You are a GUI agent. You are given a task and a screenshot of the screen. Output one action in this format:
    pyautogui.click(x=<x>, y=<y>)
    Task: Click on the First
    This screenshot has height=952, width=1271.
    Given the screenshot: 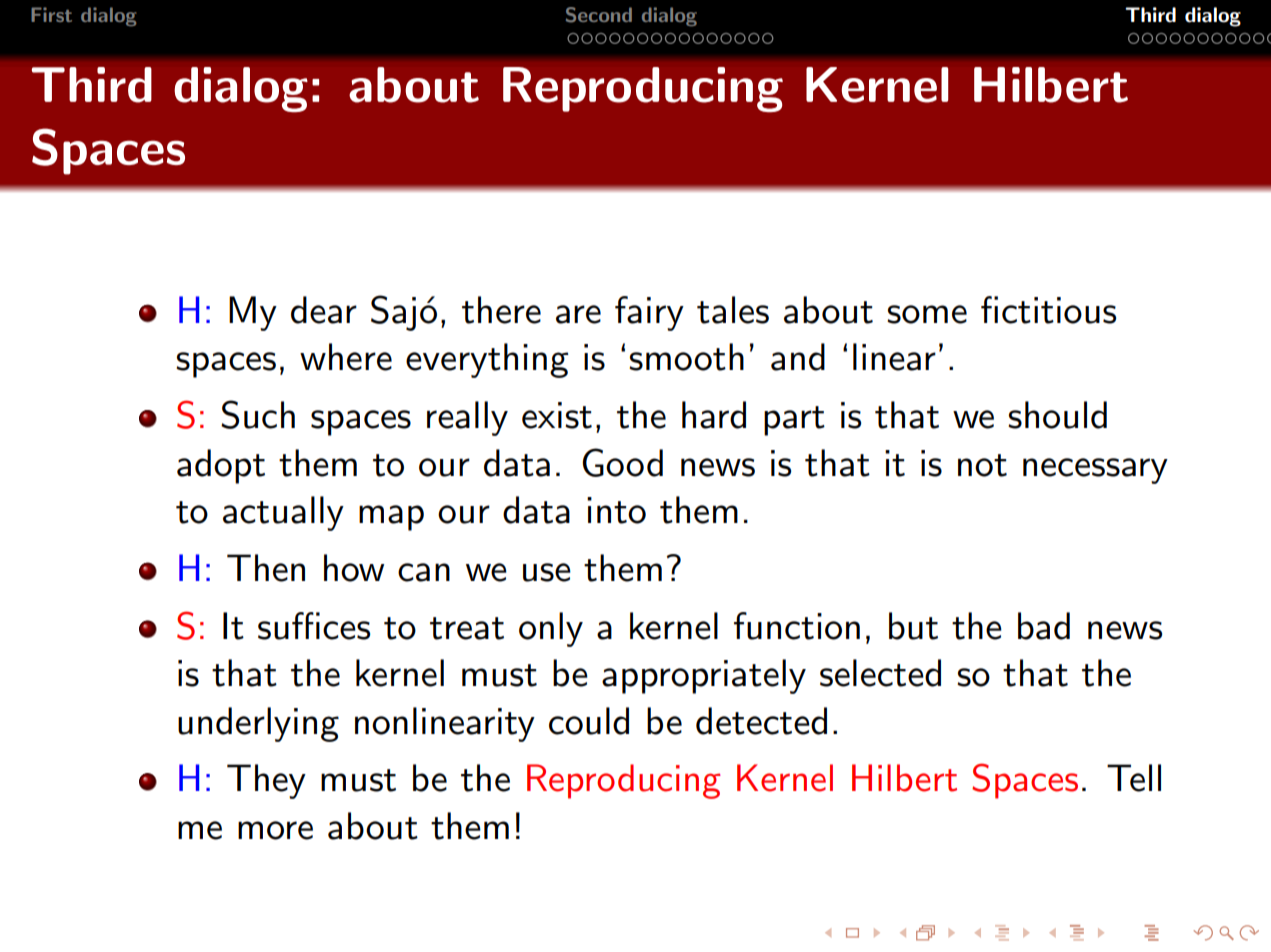 What is the action you would take?
    pyautogui.click(x=51, y=14)
